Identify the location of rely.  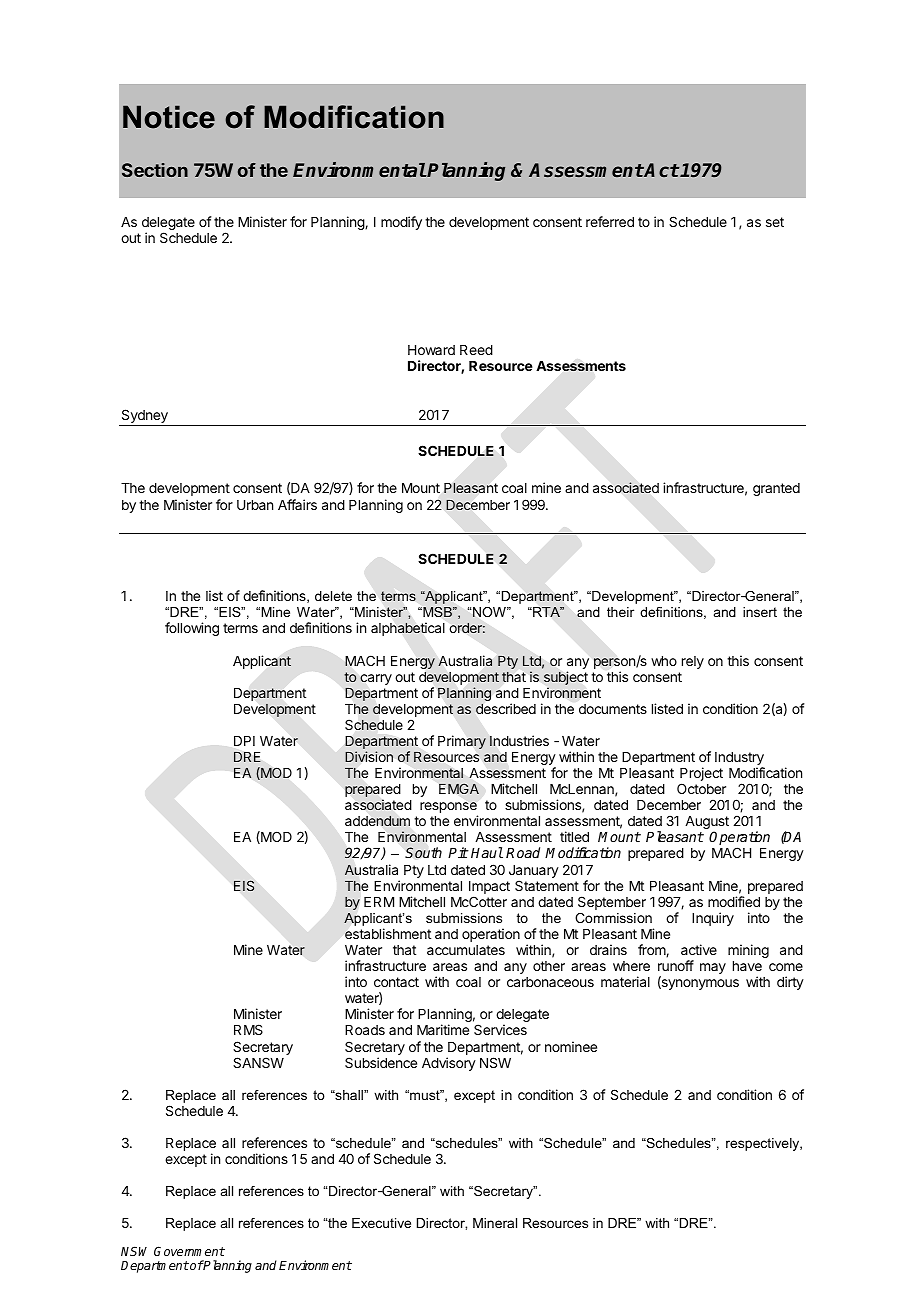
(693, 662).
